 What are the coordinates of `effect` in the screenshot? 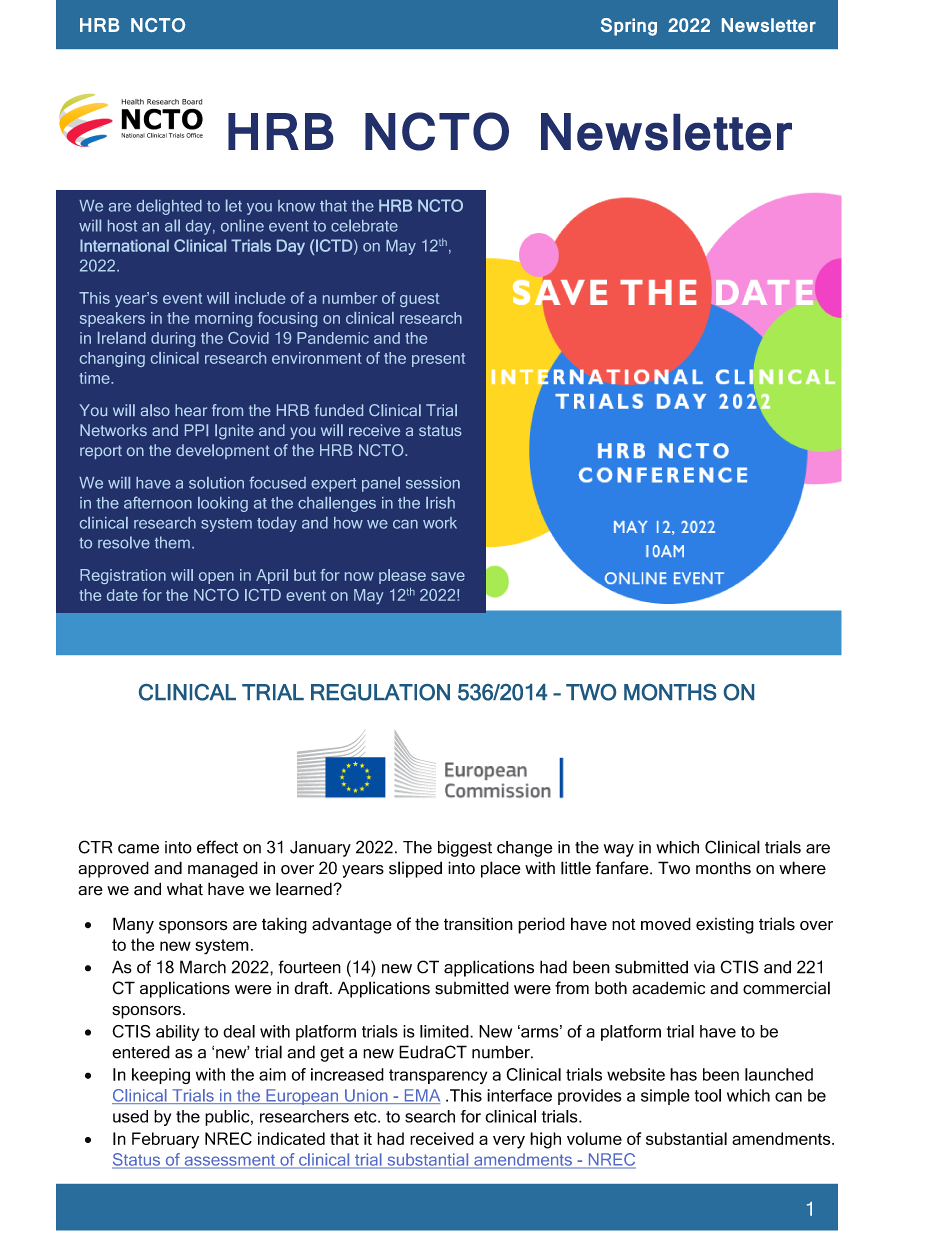 It's located at (217, 847).
